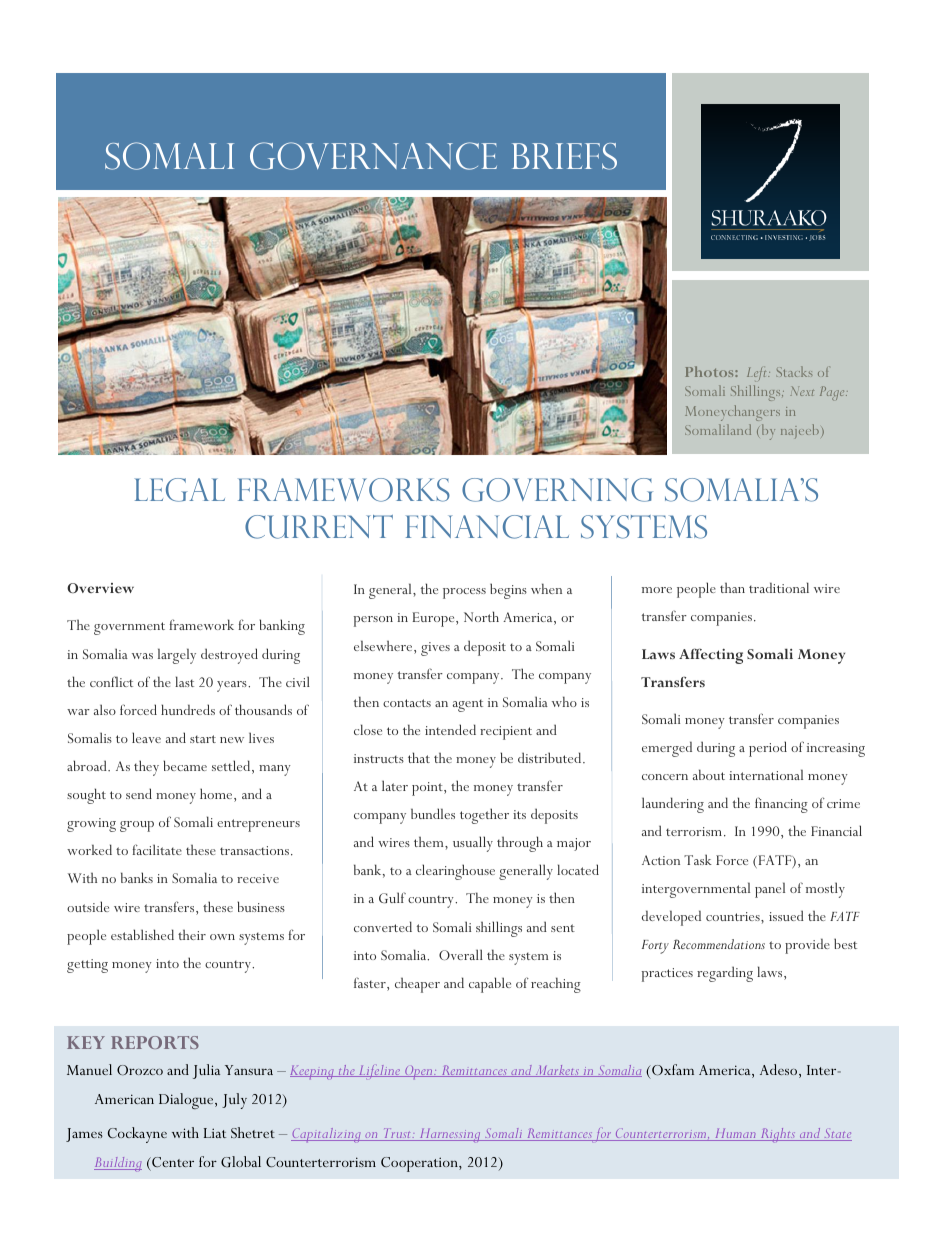 Image resolution: width=952 pixels, height=1233 pixels. Describe the element at coordinates (177, 656) in the page. I see `largely` at that location.
